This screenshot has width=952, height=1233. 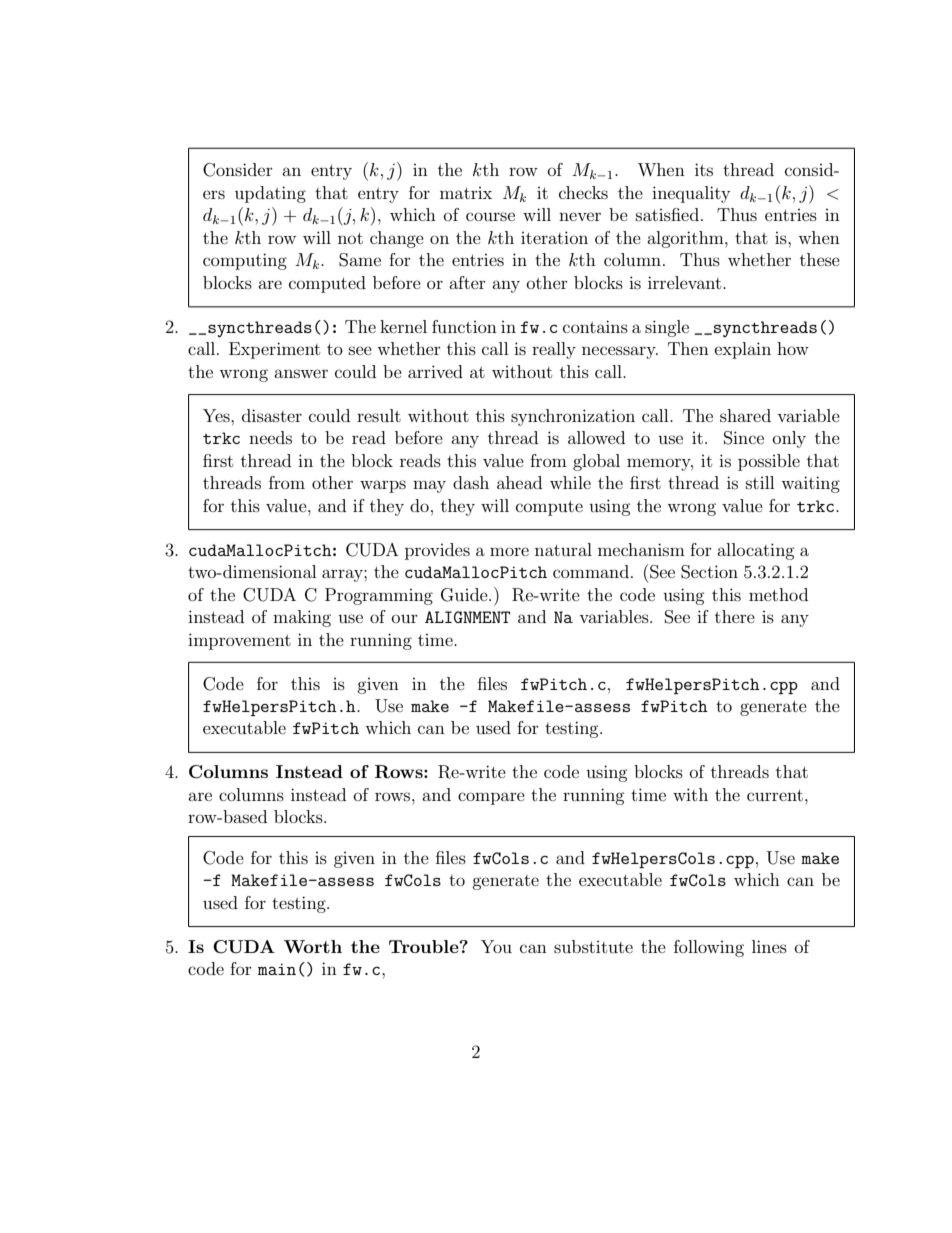 I want to click on allocating, so click(x=756, y=551).
